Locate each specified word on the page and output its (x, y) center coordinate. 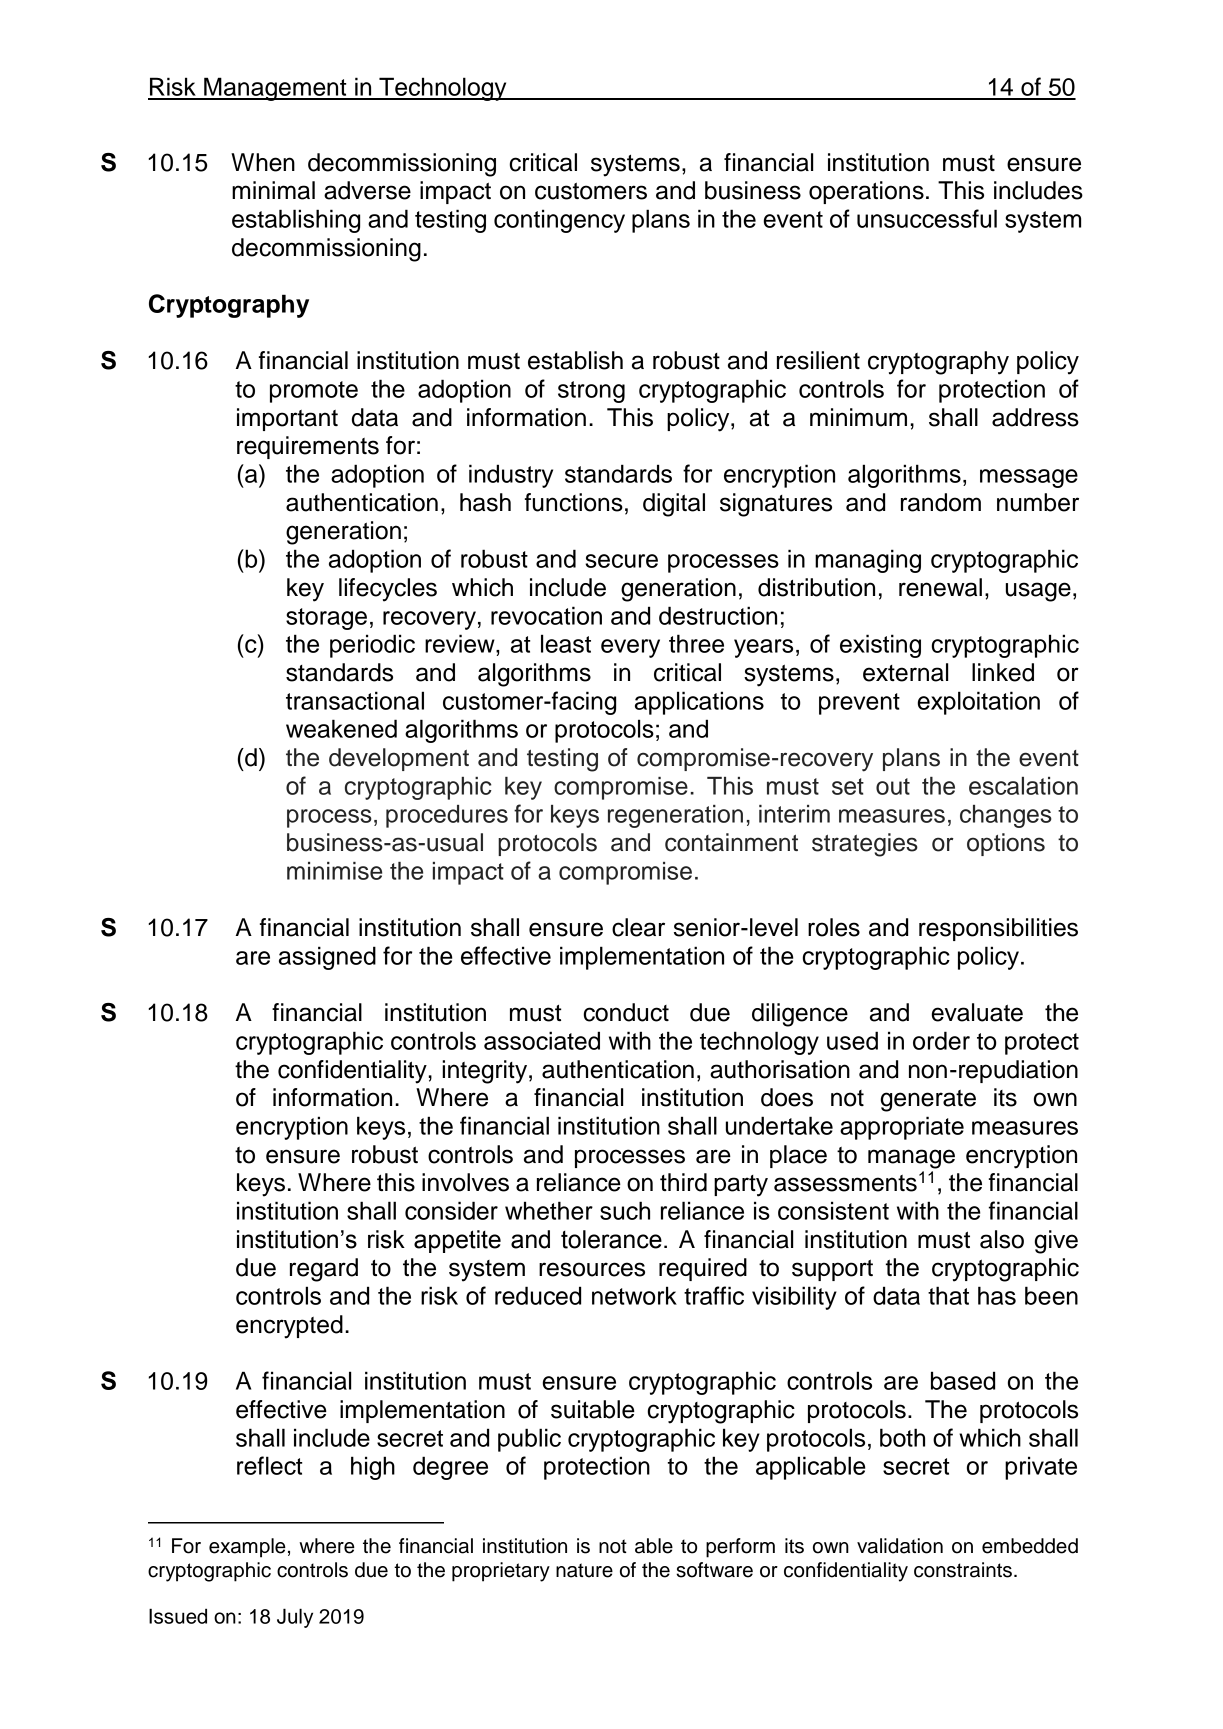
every (630, 648)
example (247, 1548)
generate (928, 1101)
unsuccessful (927, 218)
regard (324, 1270)
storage (326, 619)
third (683, 1182)
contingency (559, 221)
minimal (273, 190)
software (714, 1570)
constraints (963, 1570)
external (905, 672)
